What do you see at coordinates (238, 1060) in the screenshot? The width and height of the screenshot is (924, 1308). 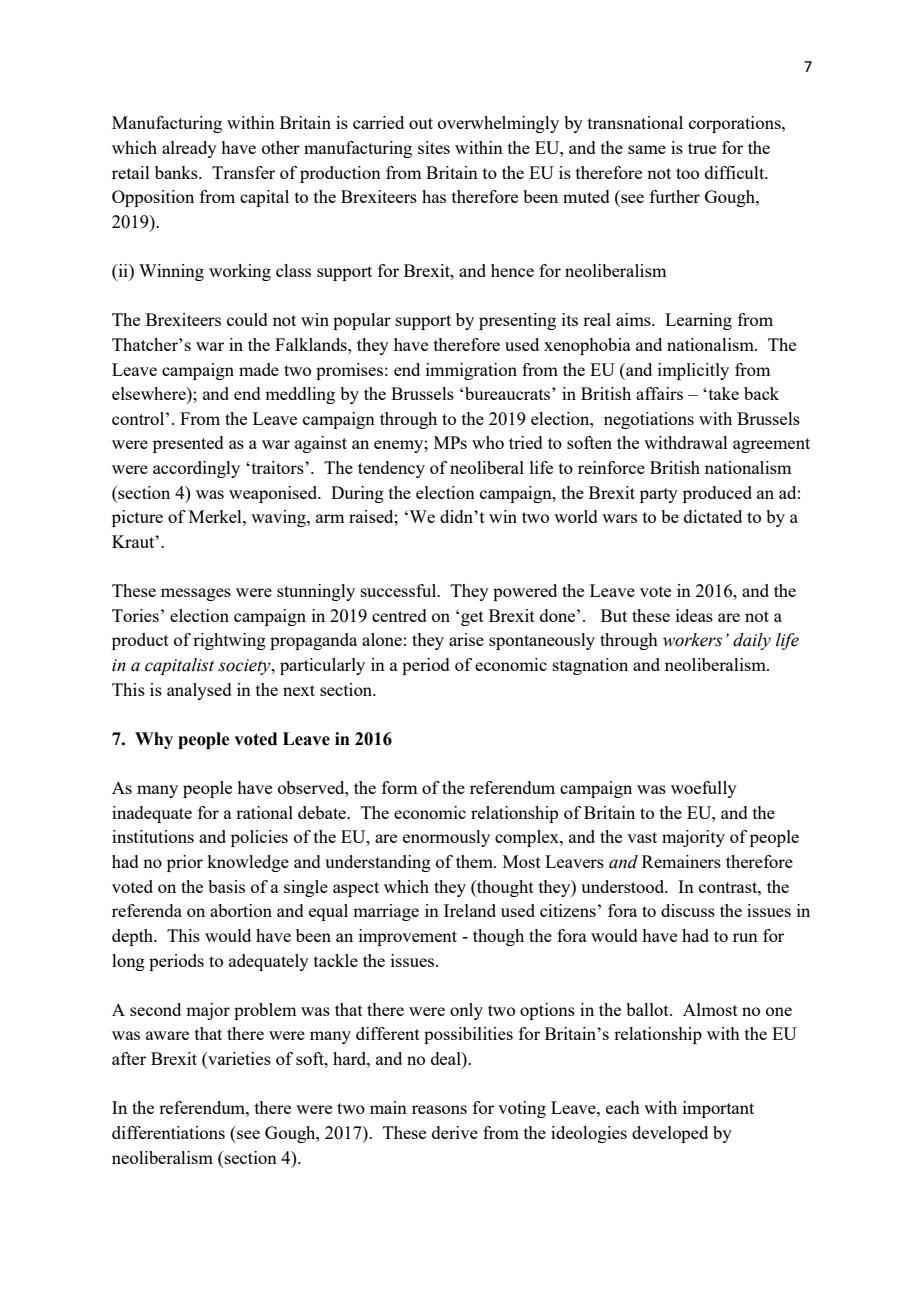 I see `varieties` at bounding box center [238, 1060].
